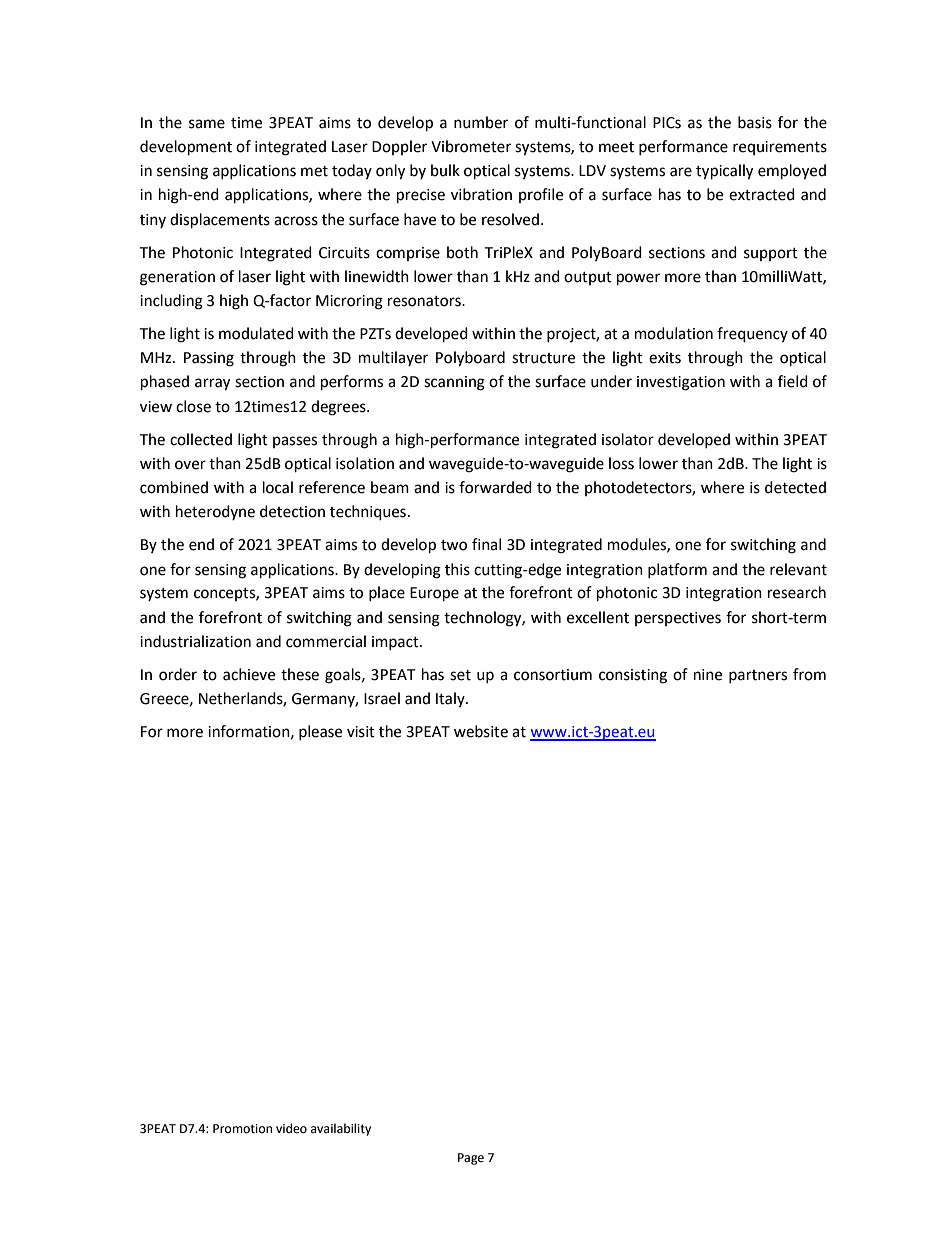 This document has height=1233, width=952. What do you see at coordinates (454, 383) in the document?
I see `scanning` at bounding box center [454, 383].
